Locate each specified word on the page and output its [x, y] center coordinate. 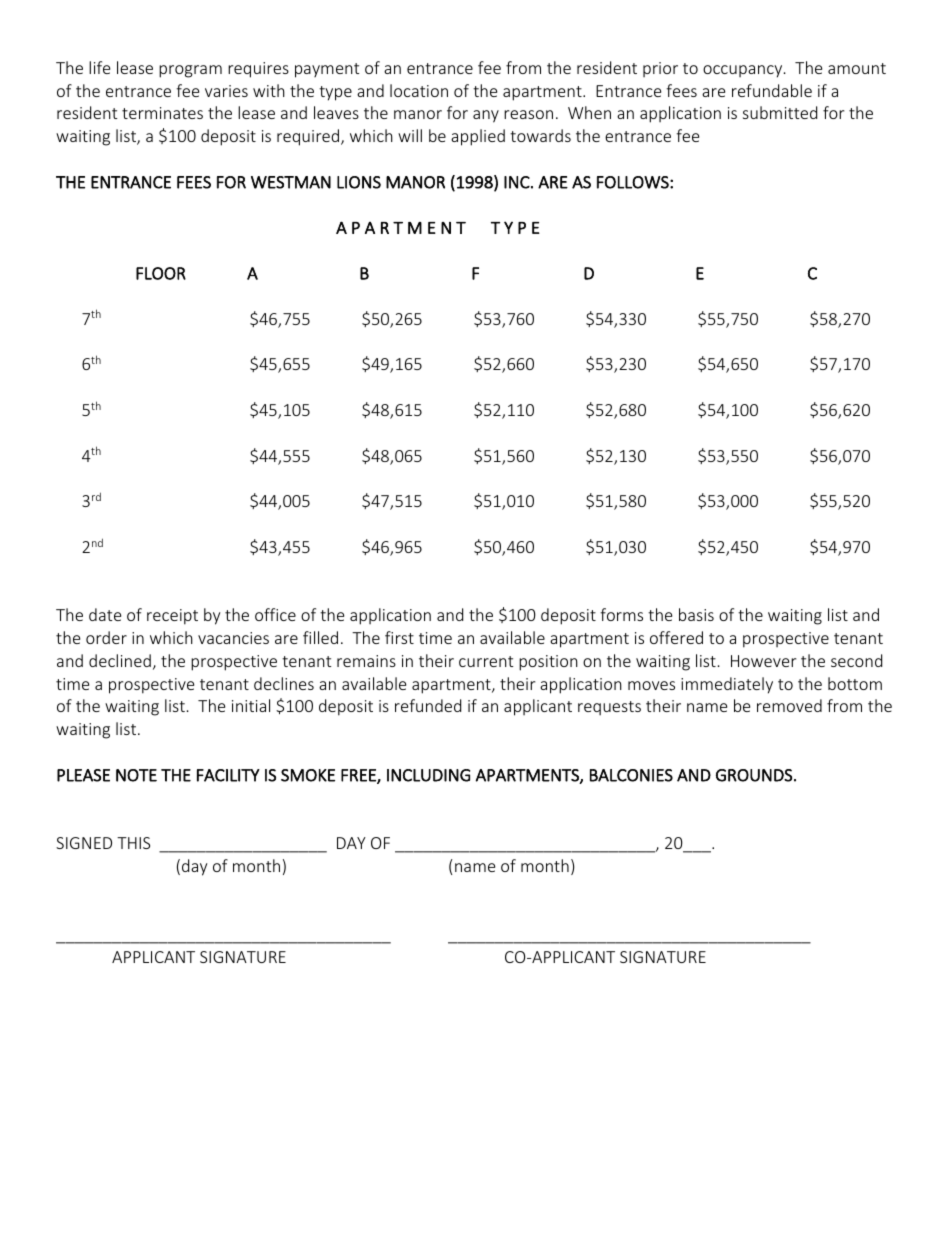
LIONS [359, 182]
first [399, 637]
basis [696, 614]
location [419, 90]
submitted [780, 112]
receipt [172, 617]
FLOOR [161, 273]
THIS [133, 843]
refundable [772, 90]
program [190, 71]
